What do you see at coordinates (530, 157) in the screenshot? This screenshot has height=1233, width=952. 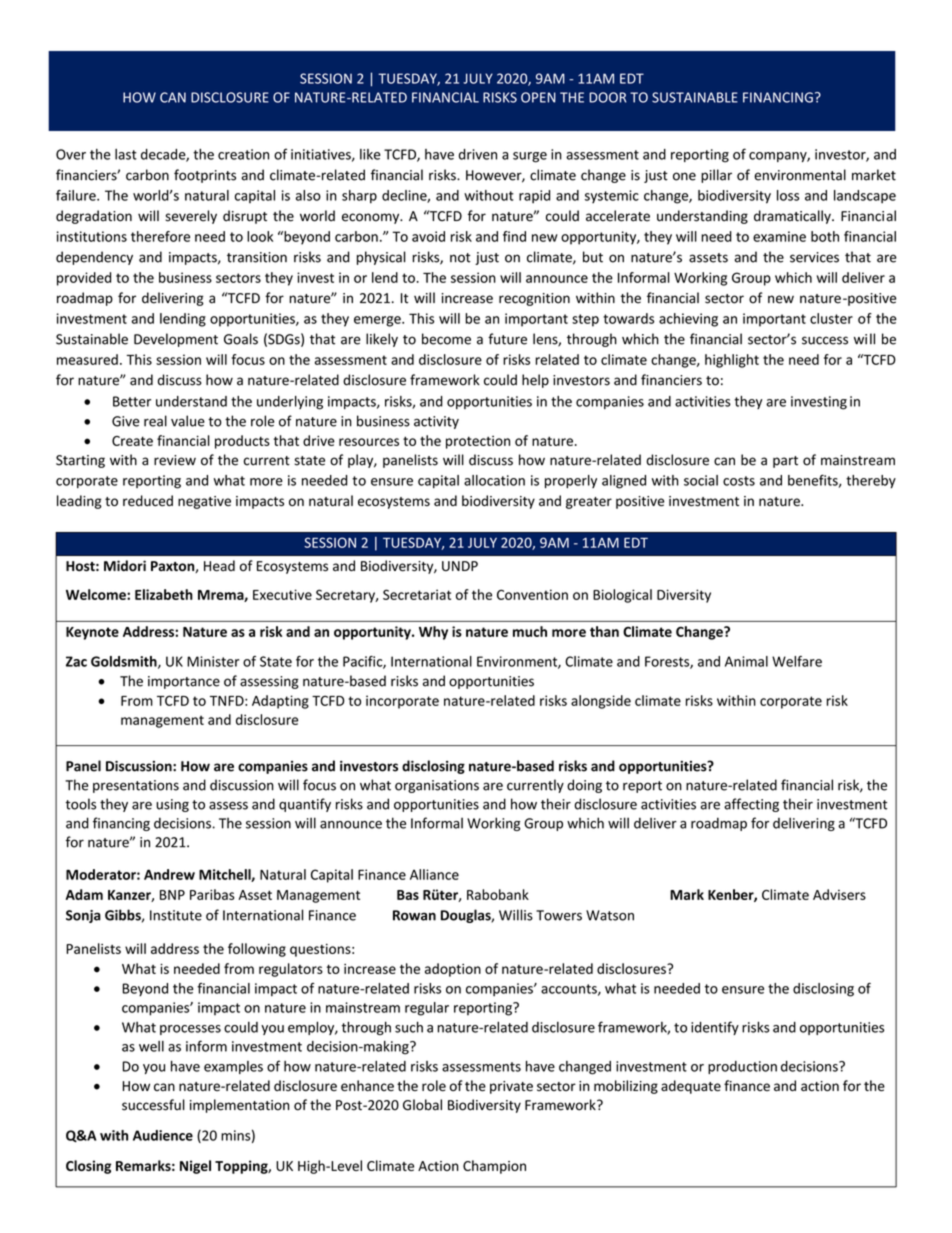 I see `surge` at bounding box center [530, 157].
